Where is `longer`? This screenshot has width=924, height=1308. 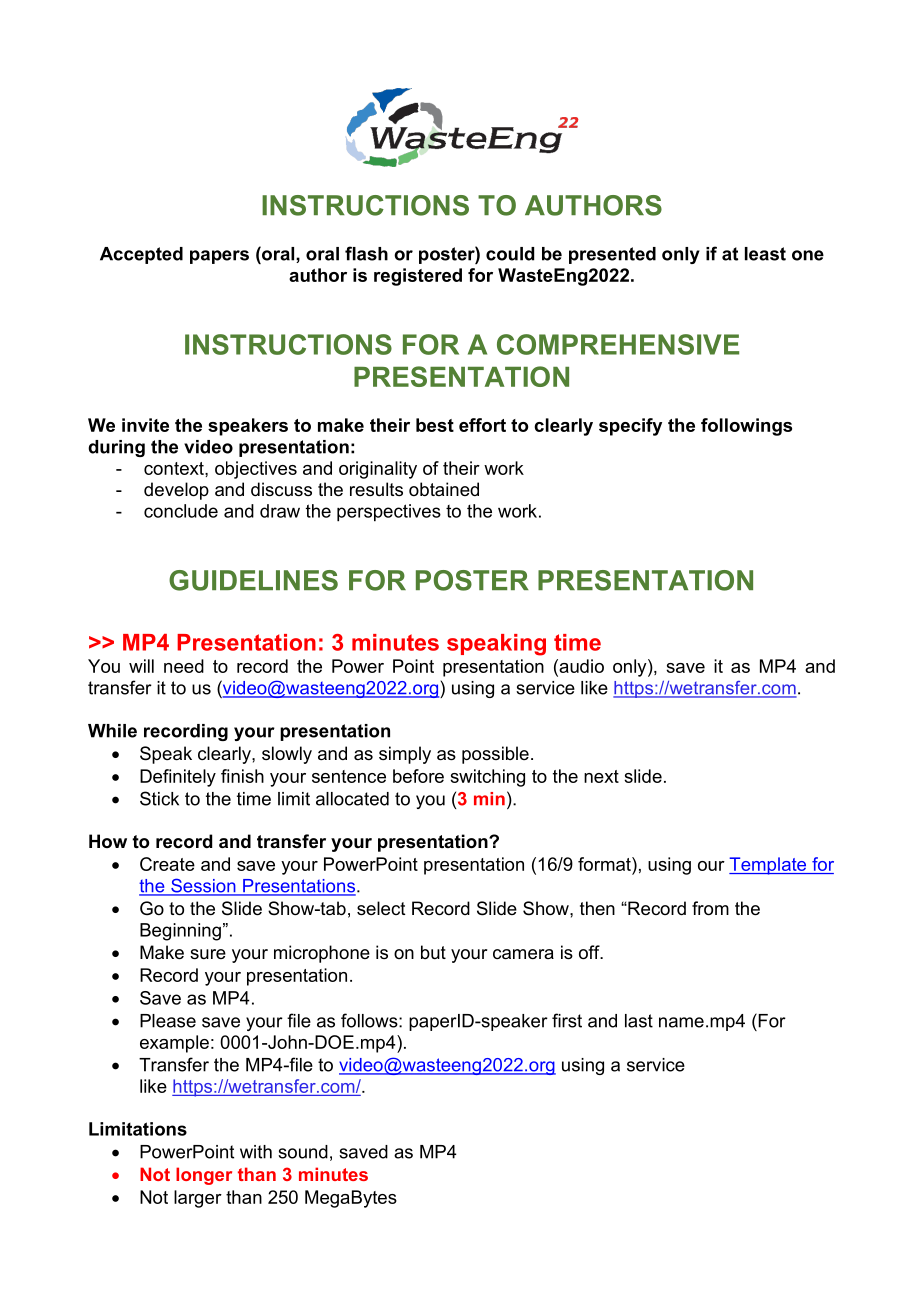
longer is located at coordinates (204, 1176).
